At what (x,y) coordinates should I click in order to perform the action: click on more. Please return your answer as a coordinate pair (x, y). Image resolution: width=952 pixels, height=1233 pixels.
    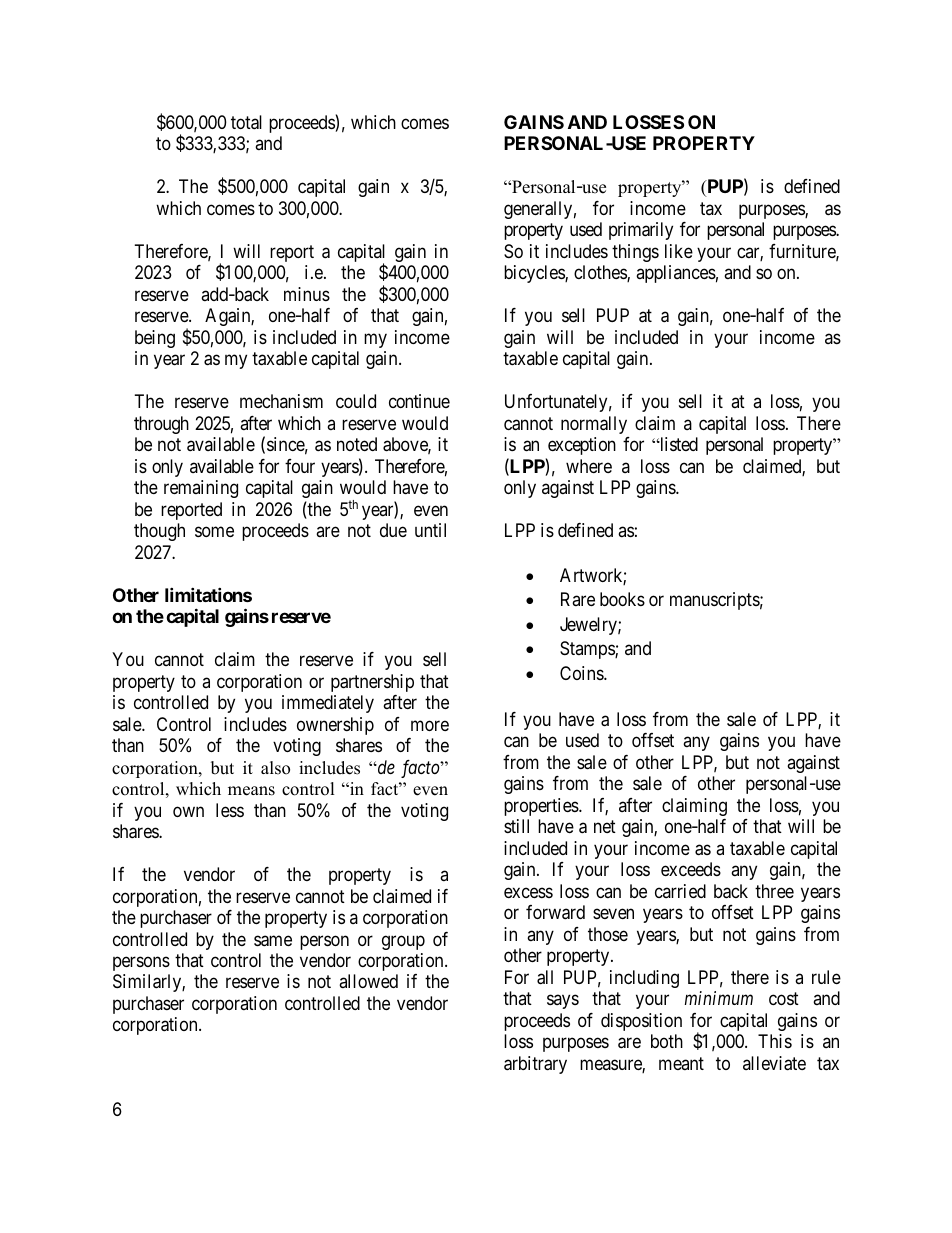
    Looking at the image, I should click on (430, 725).
